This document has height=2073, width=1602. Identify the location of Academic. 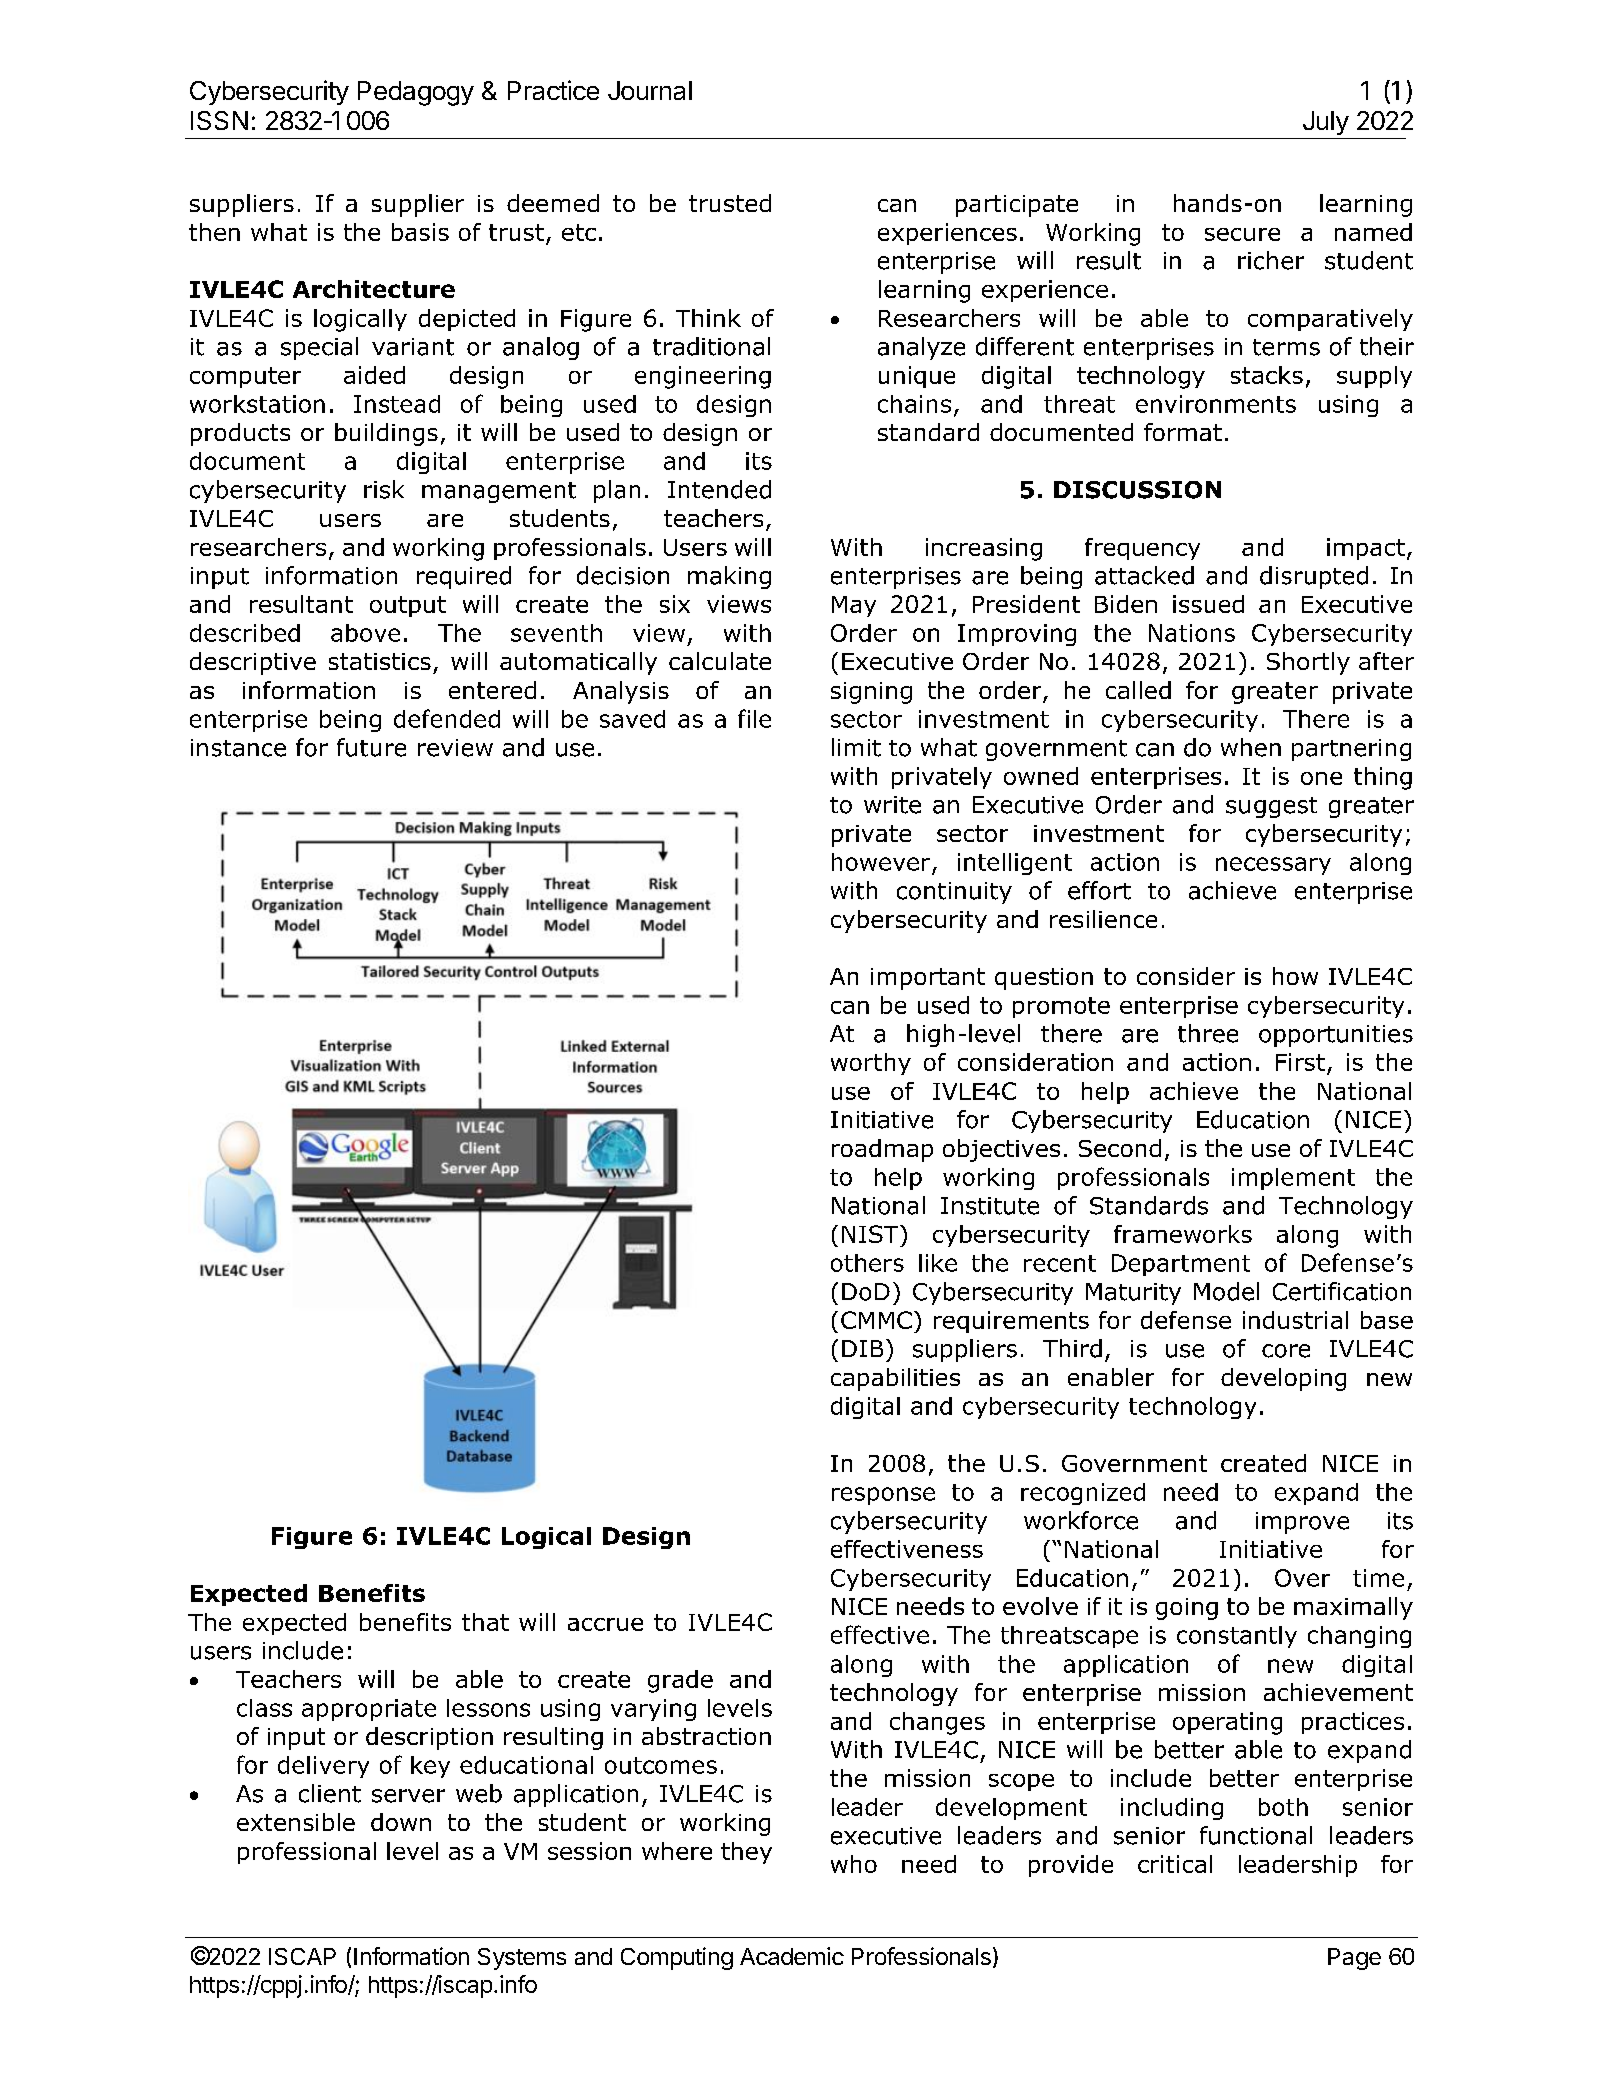
(792, 1956).
